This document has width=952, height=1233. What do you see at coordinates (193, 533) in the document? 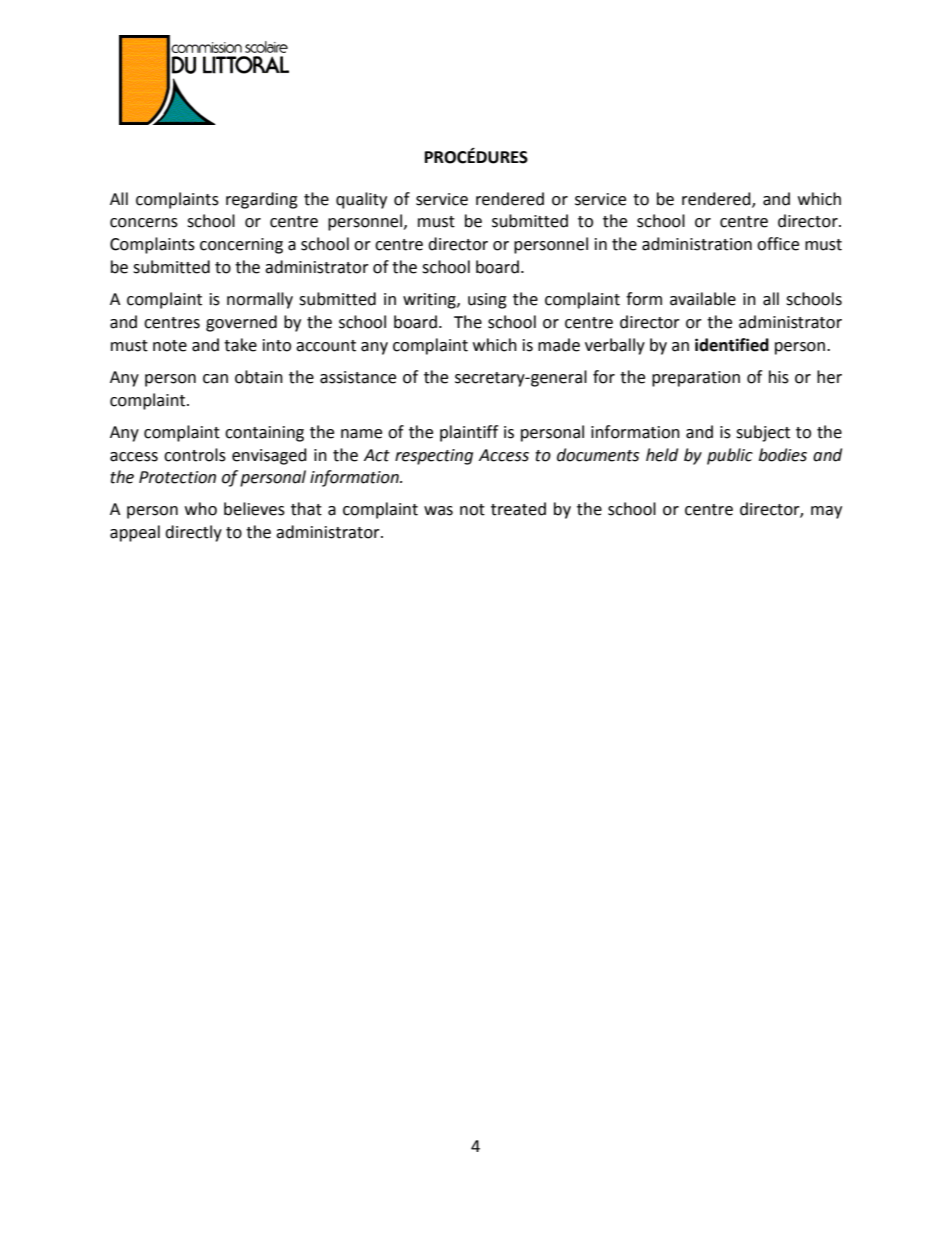
I see `directly` at bounding box center [193, 533].
